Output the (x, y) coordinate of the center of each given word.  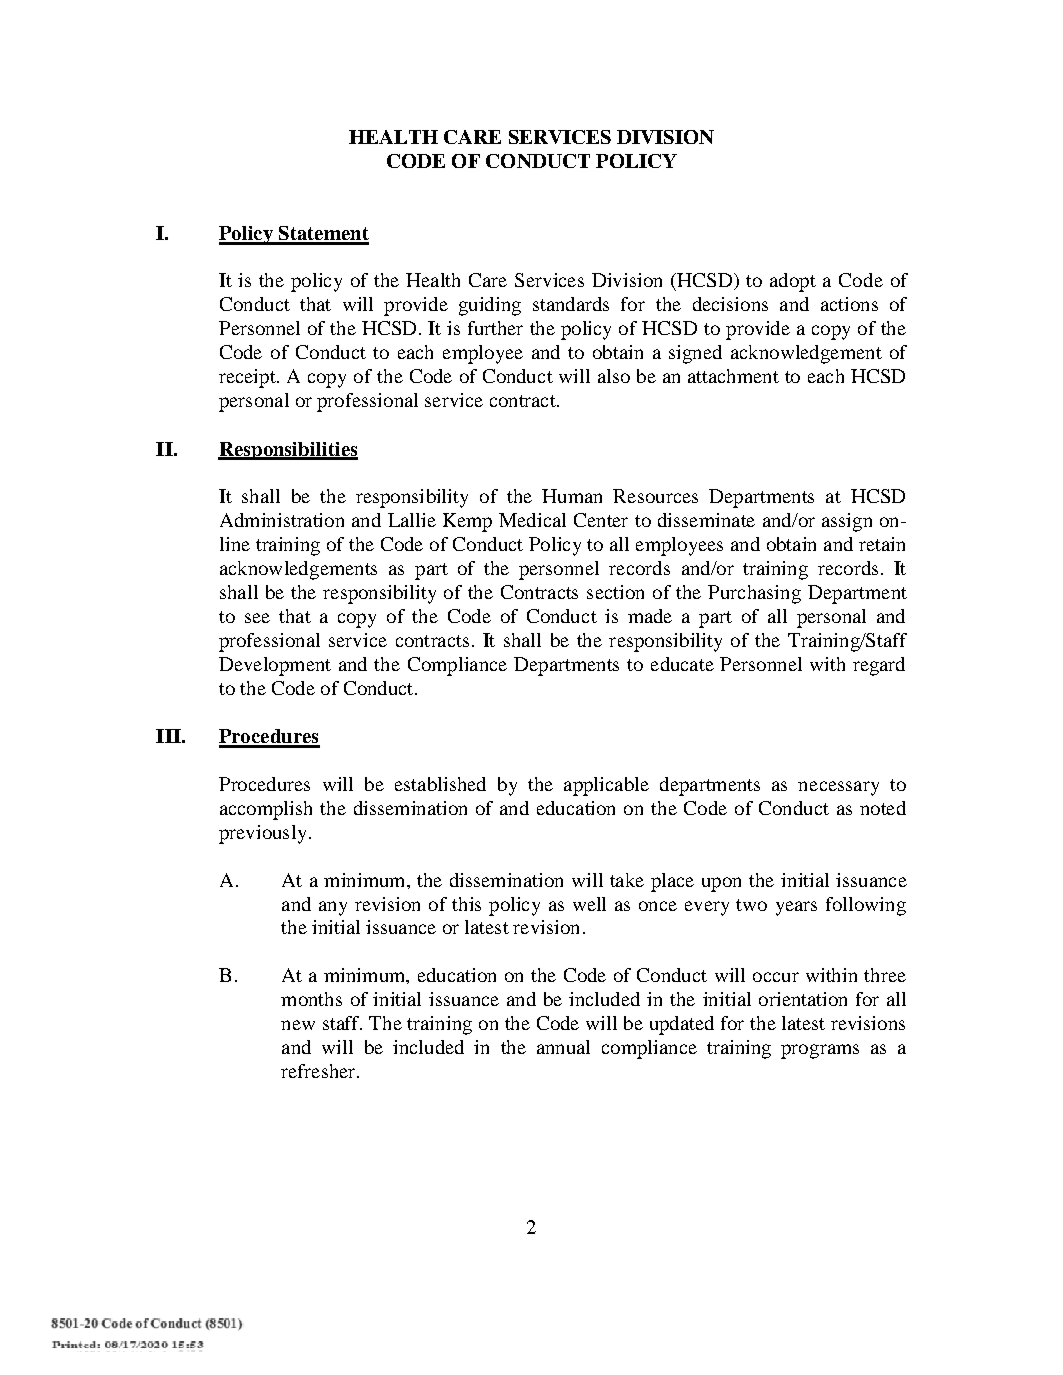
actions (849, 304)
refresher (319, 1071)
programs (820, 1051)
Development (275, 666)
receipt (248, 378)
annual (563, 1047)
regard (879, 666)
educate (682, 664)
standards (571, 304)
